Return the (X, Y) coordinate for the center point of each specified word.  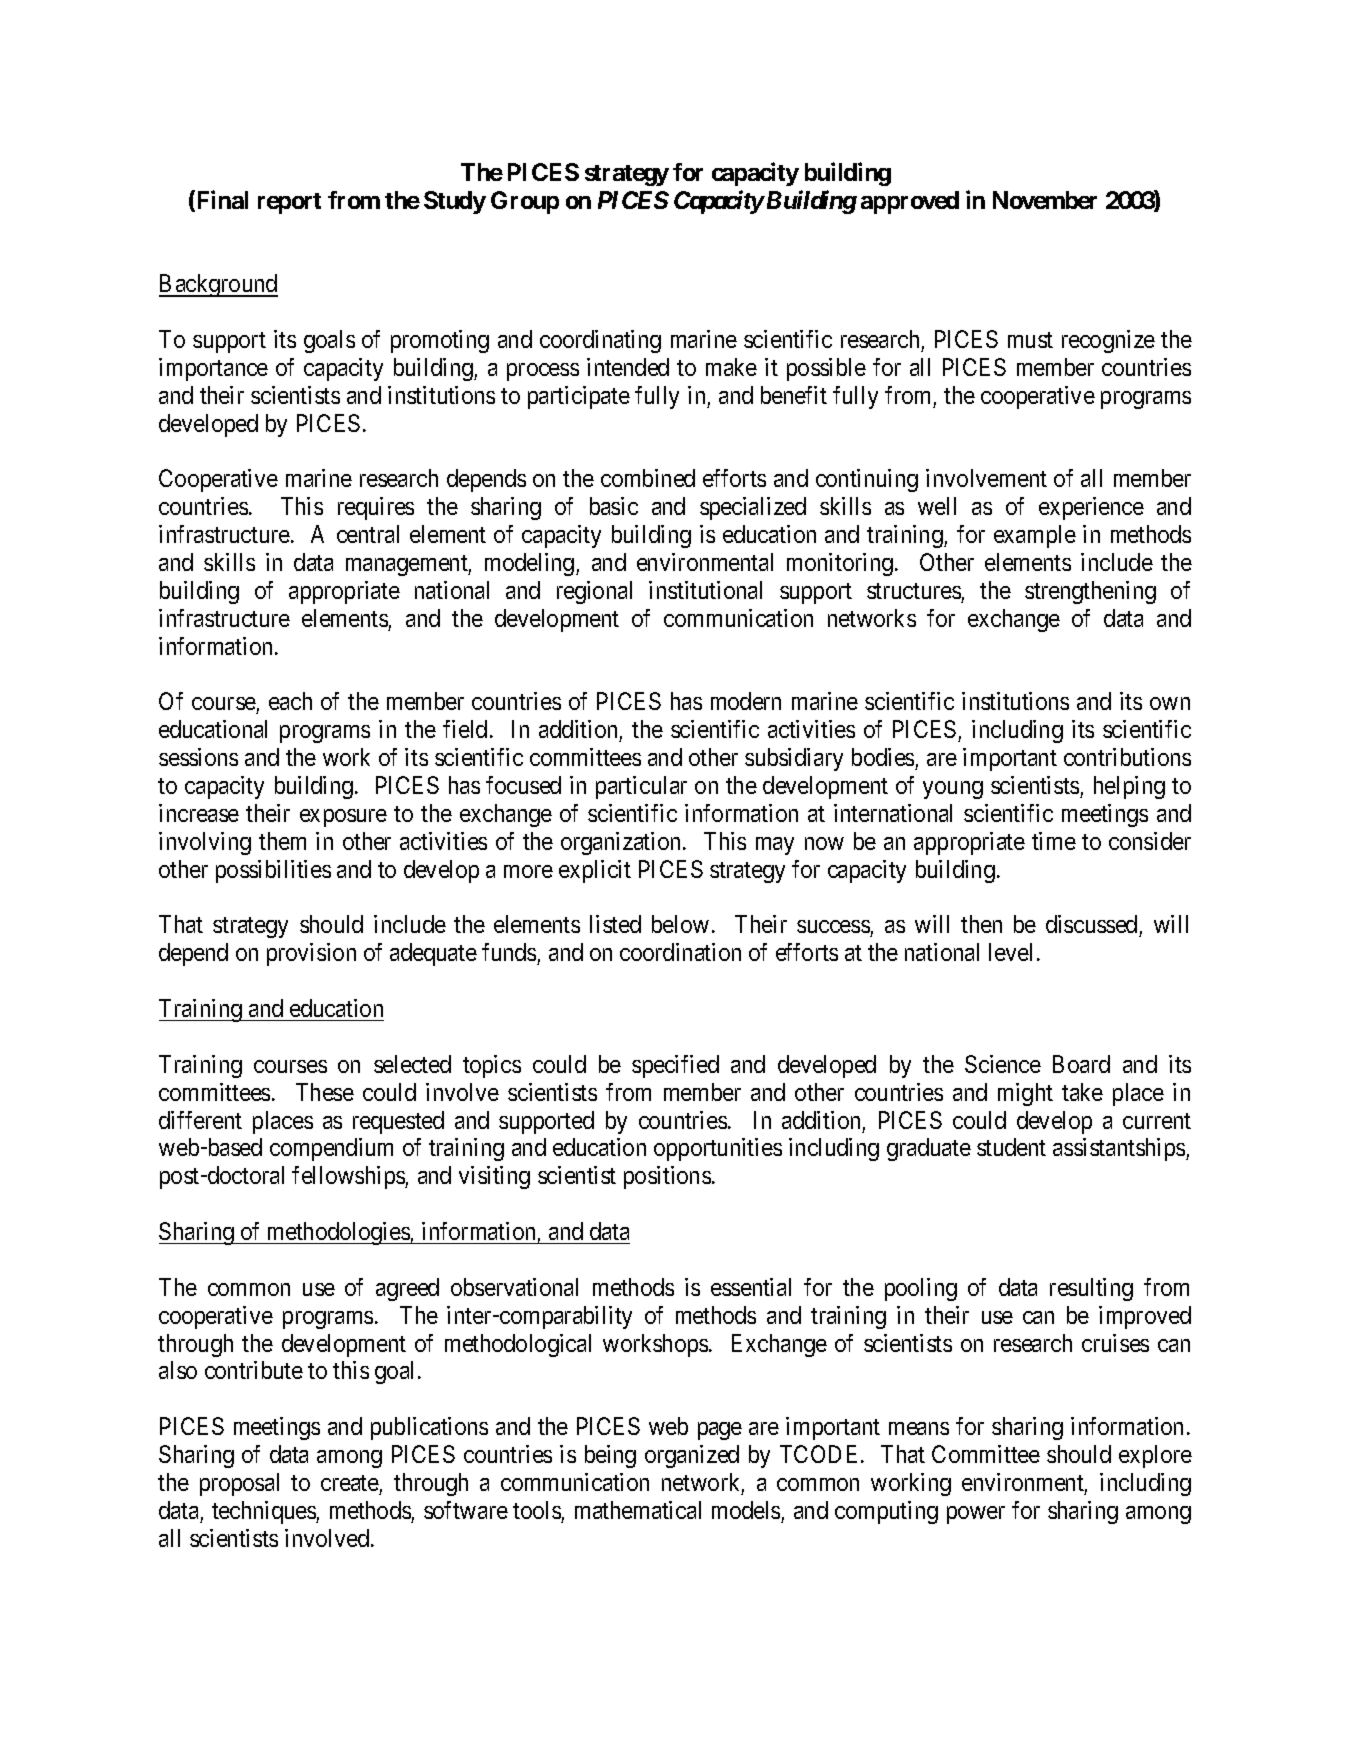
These (325, 1092)
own (1170, 703)
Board (1081, 1064)
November (1045, 200)
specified (675, 1066)
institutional (705, 590)
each (290, 701)
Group (525, 202)
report (289, 203)
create (350, 1483)
